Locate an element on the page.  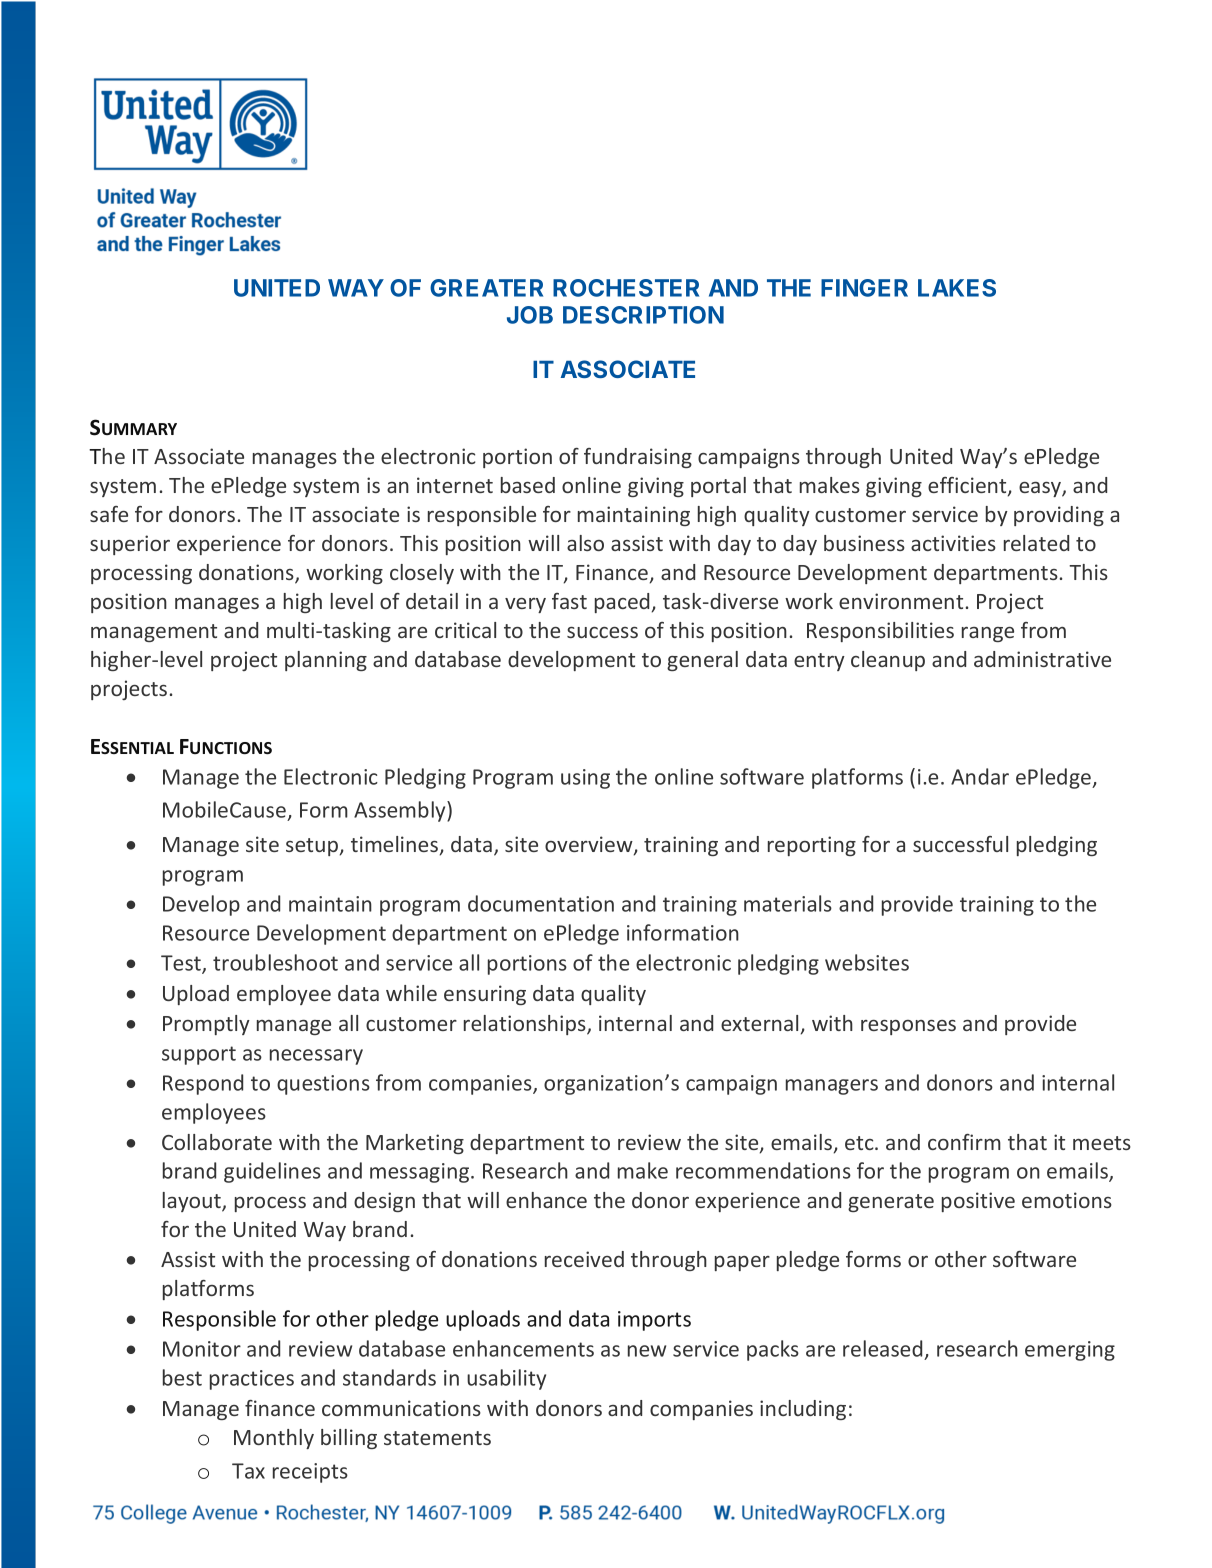
DESCRIPTION is located at coordinates (643, 315).
